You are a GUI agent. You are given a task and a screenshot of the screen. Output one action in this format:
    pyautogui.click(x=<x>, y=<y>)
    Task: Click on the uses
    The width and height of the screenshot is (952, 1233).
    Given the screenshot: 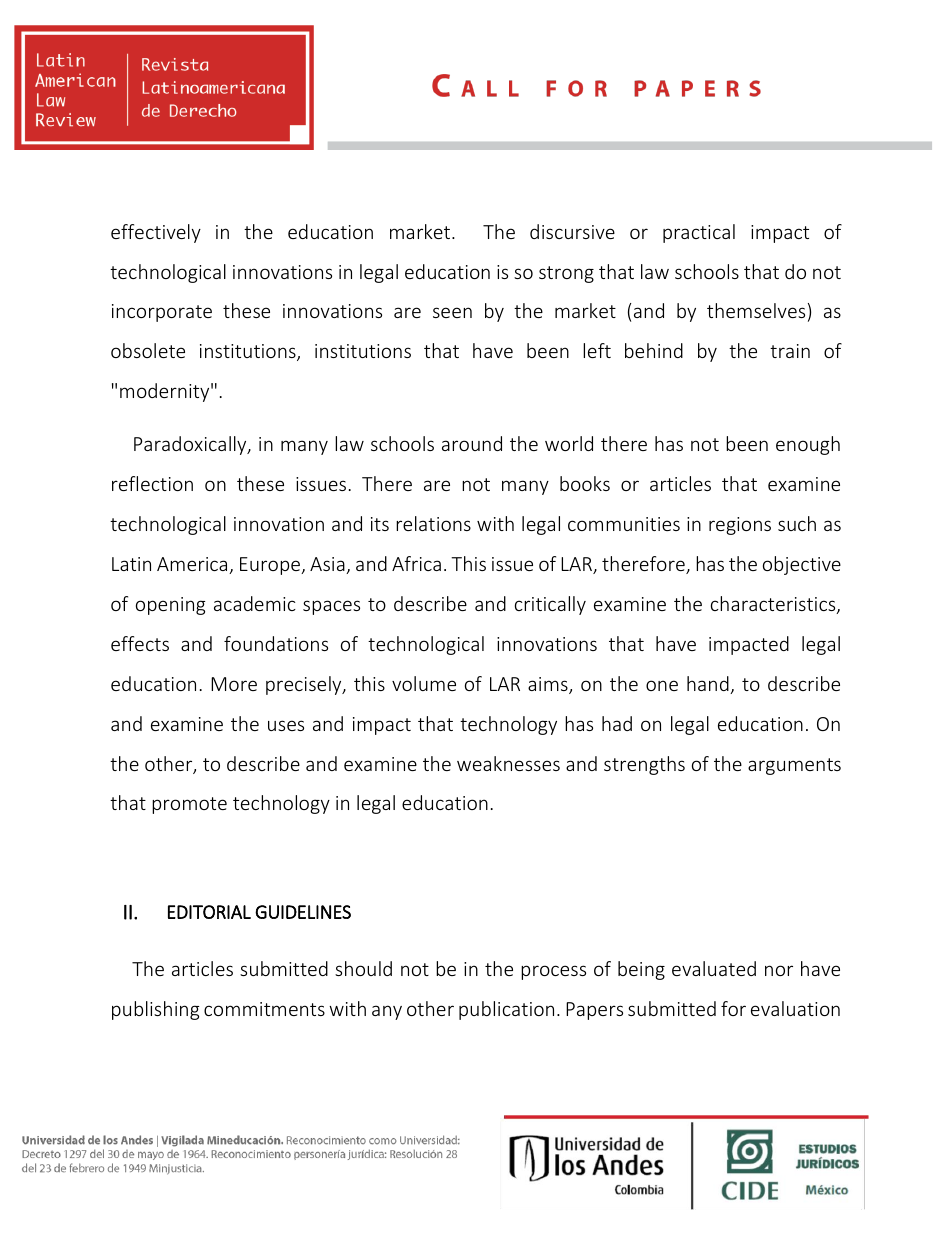 What is the action you would take?
    pyautogui.click(x=286, y=725)
